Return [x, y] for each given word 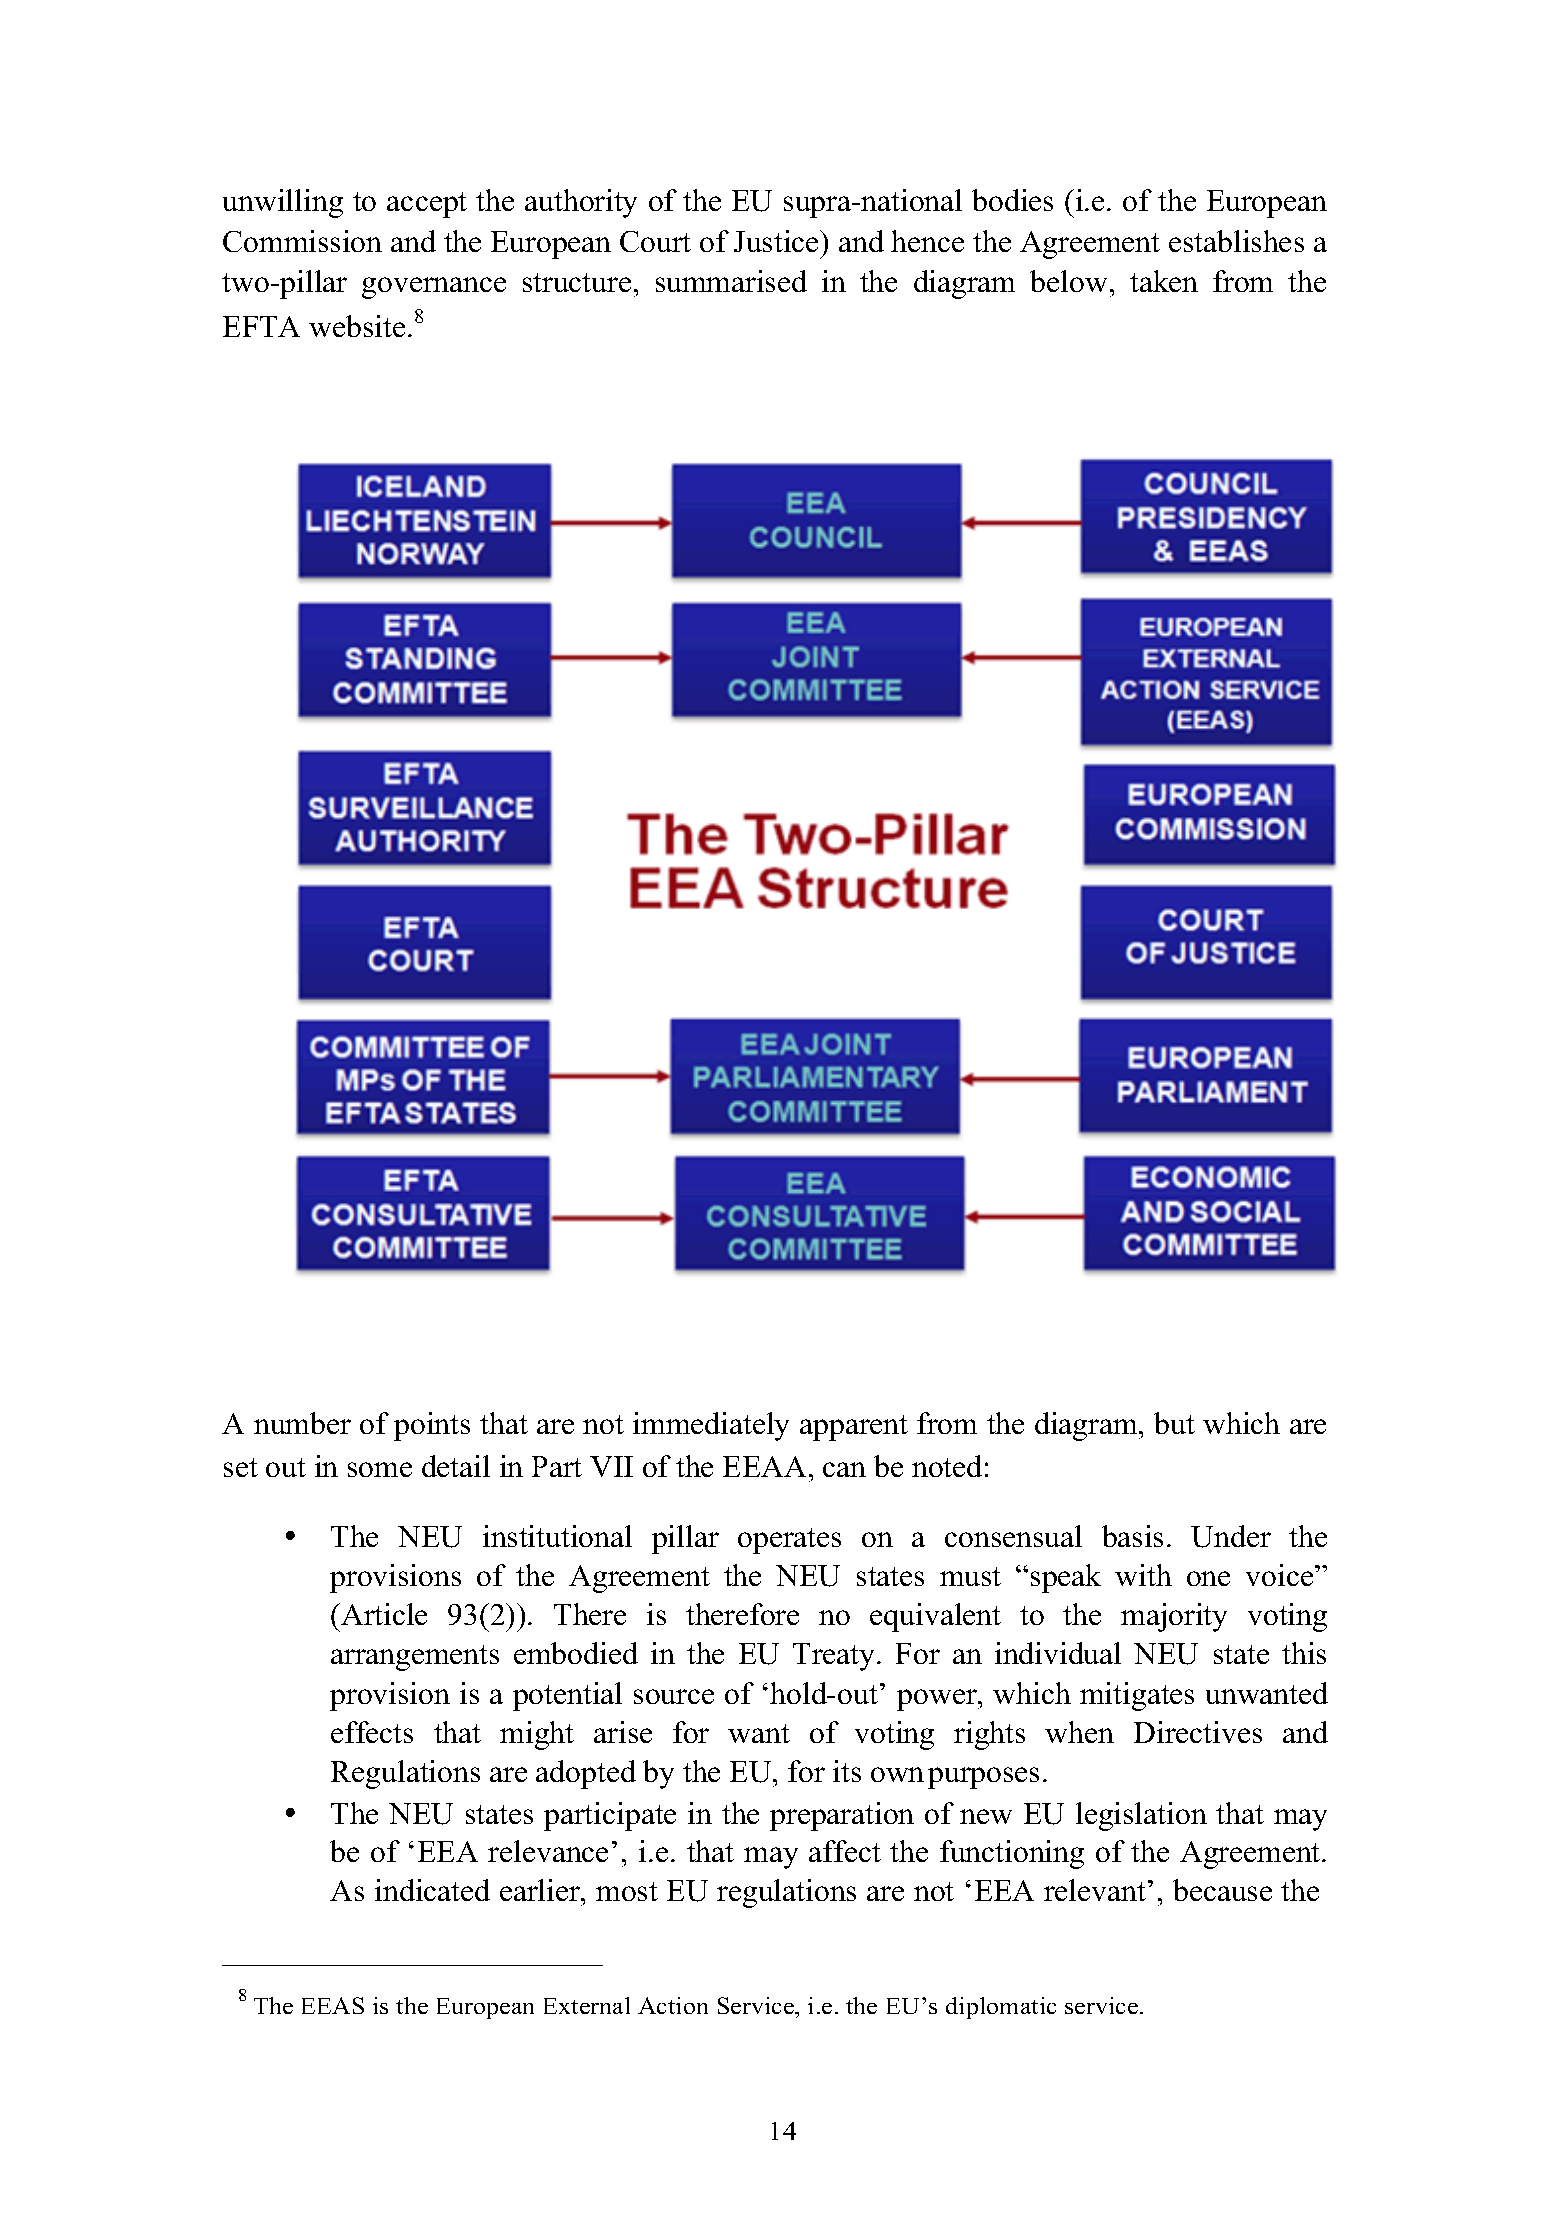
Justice [777, 241]
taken [1164, 281]
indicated [432, 1890]
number [302, 1423]
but [1174, 1423]
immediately [711, 1426]
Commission [302, 241]
